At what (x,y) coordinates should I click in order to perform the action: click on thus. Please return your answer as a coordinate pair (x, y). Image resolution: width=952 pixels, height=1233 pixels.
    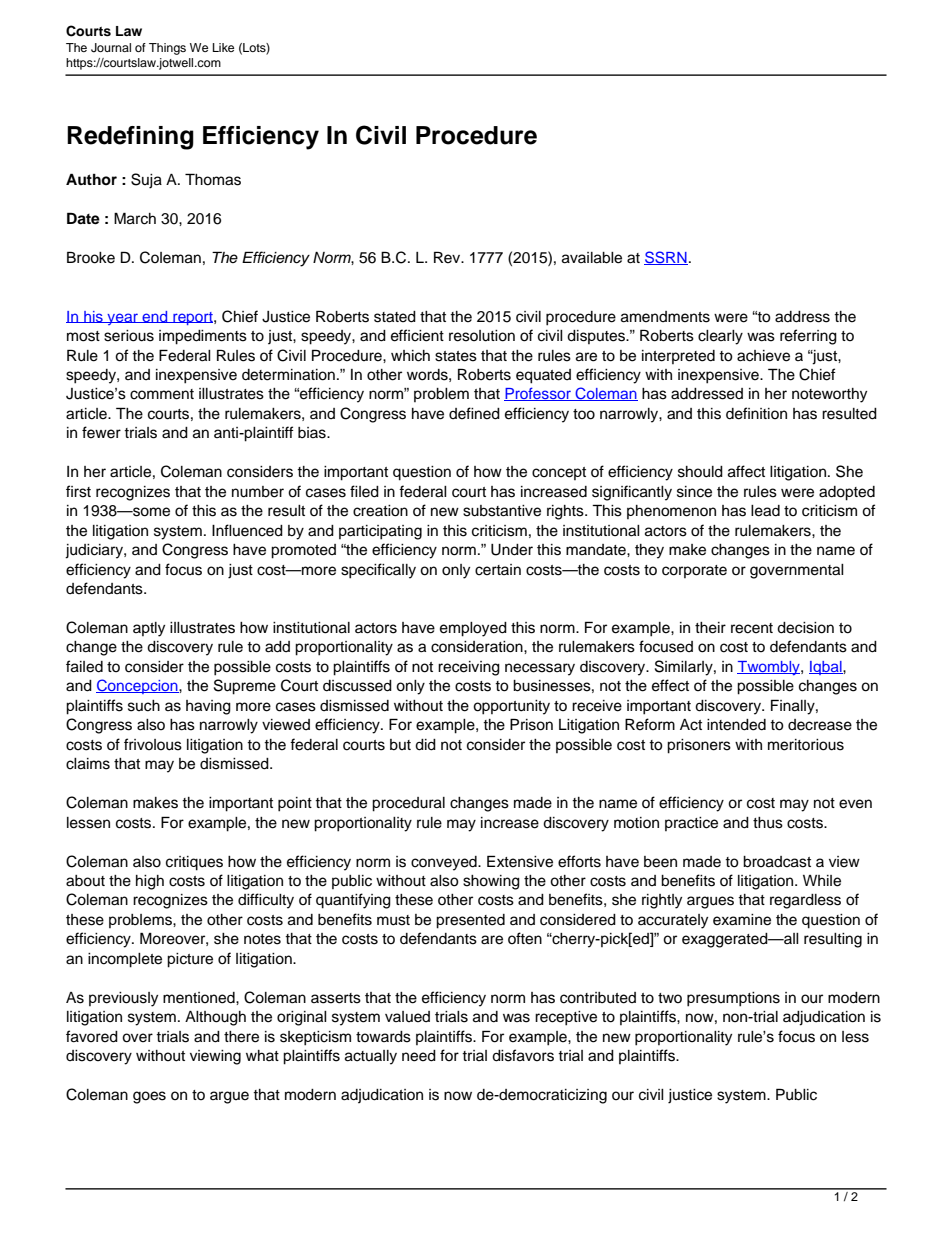
    Looking at the image, I should click on (768, 823).
